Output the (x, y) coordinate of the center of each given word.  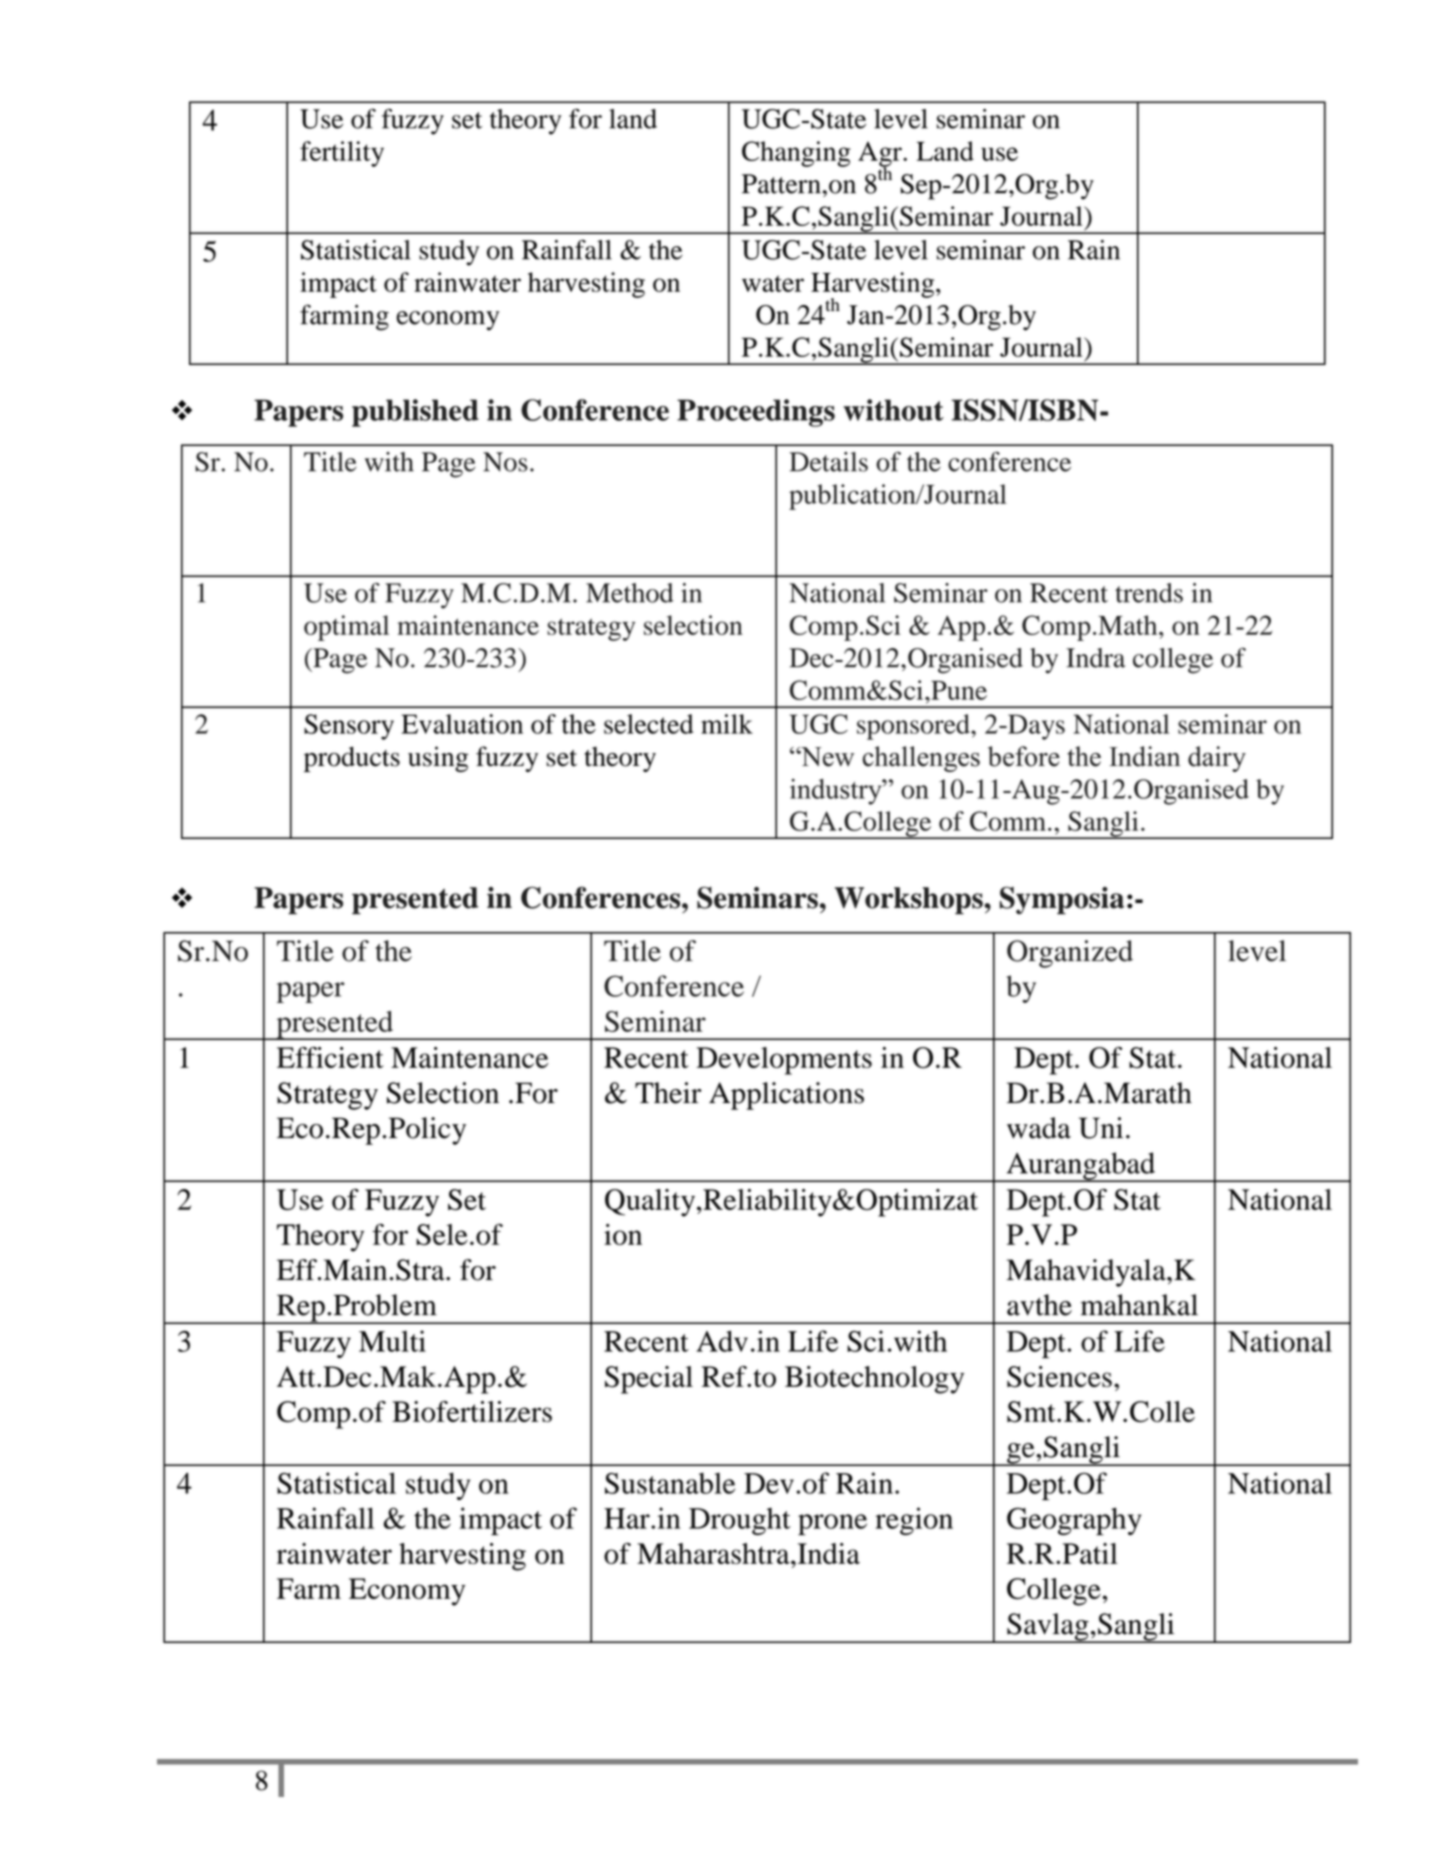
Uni (1101, 1128)
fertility (342, 154)
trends (1149, 593)
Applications (786, 1096)
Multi (392, 1341)
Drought (740, 1521)
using (438, 759)
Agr (881, 155)
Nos (505, 462)
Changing (796, 154)
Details (828, 462)
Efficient (330, 1057)
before (1024, 756)
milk (727, 724)
